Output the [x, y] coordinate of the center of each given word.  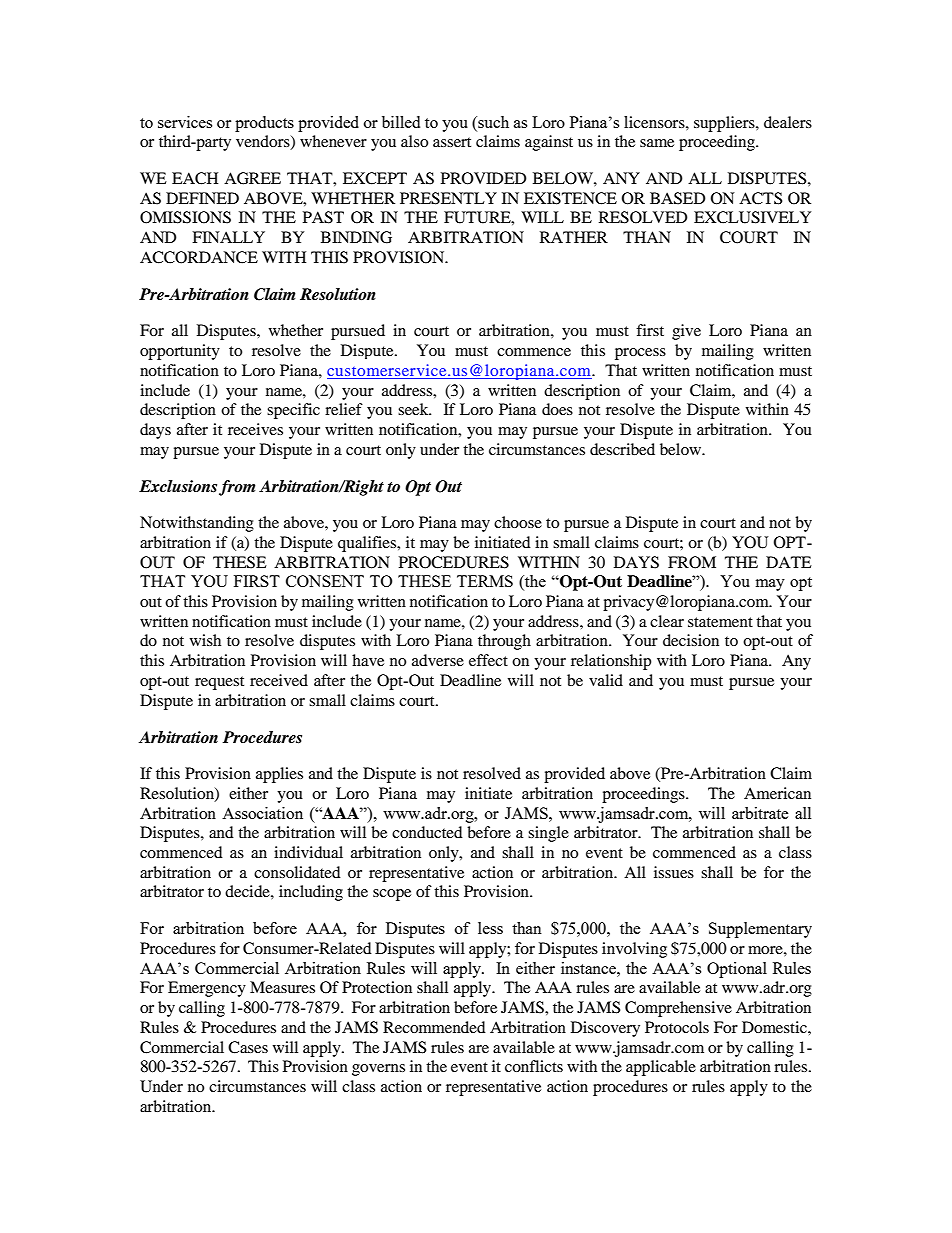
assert [452, 142]
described [622, 449]
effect [488, 660]
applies [279, 775]
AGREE [252, 178]
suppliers [725, 124]
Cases [248, 1047]
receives [255, 429]
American [777, 793]
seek [414, 409]
